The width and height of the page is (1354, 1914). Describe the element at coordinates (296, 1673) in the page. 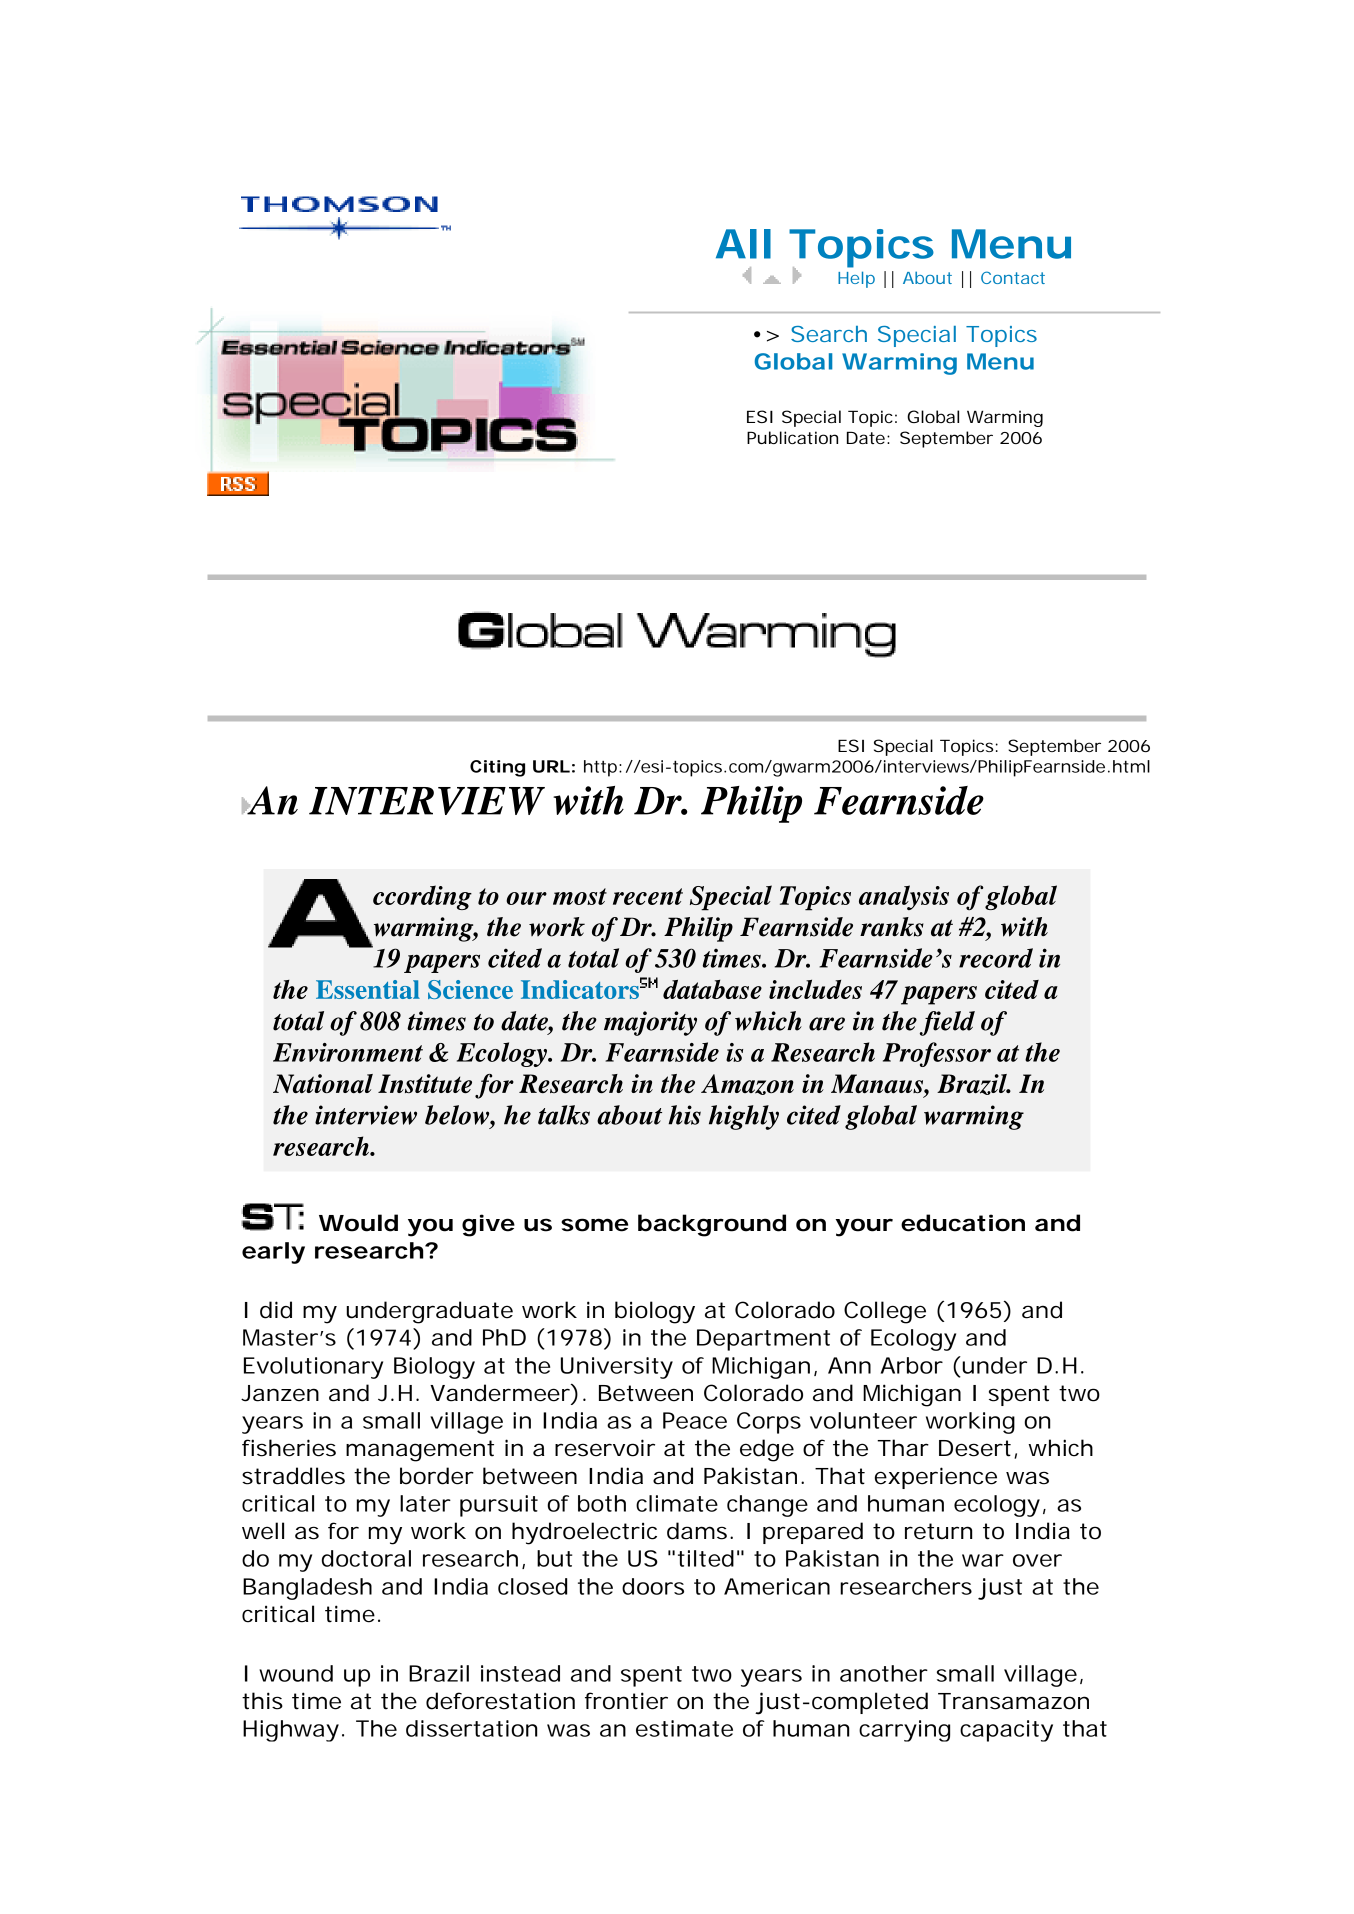

I see `wound` at that location.
